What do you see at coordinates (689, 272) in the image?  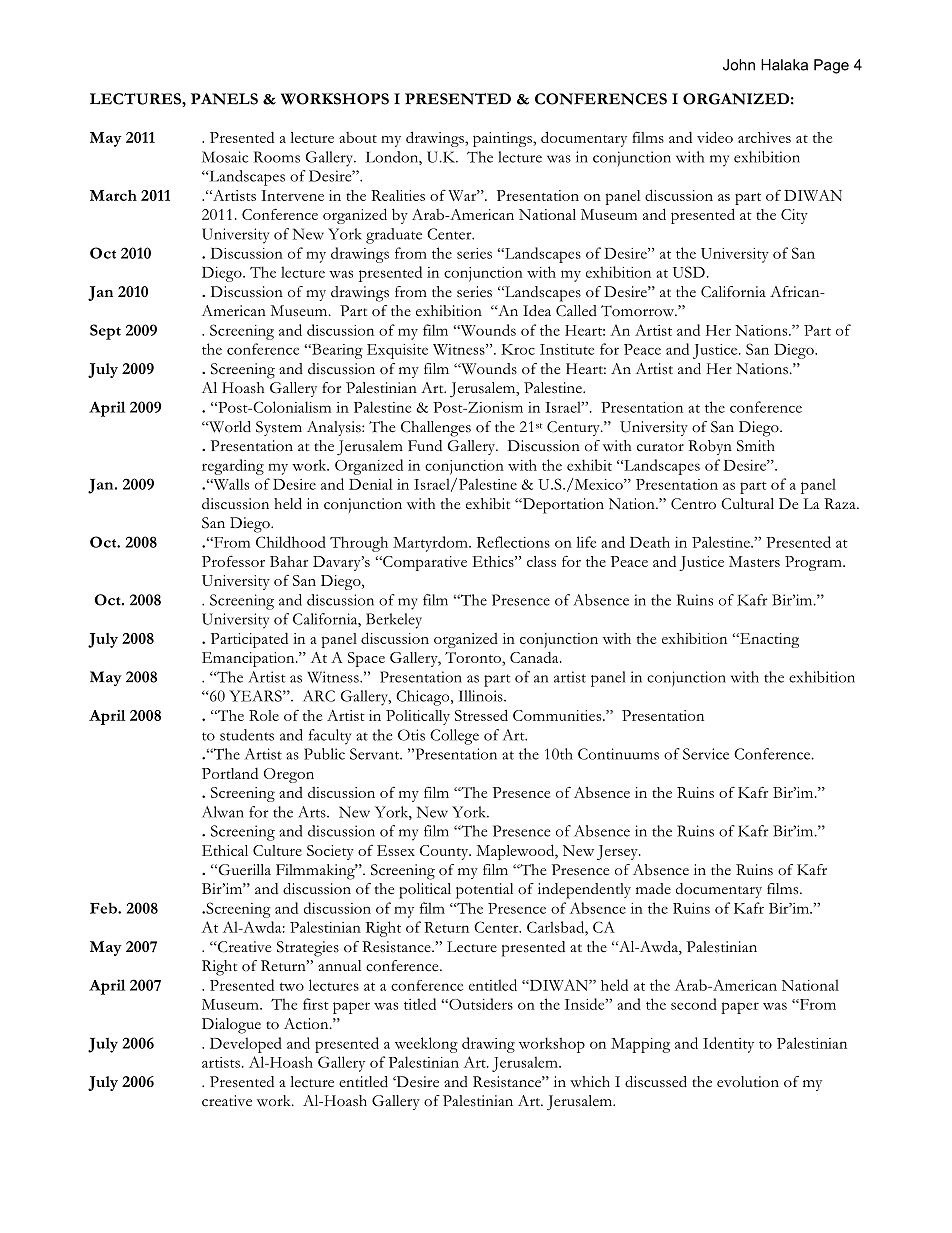 I see `USD` at bounding box center [689, 272].
